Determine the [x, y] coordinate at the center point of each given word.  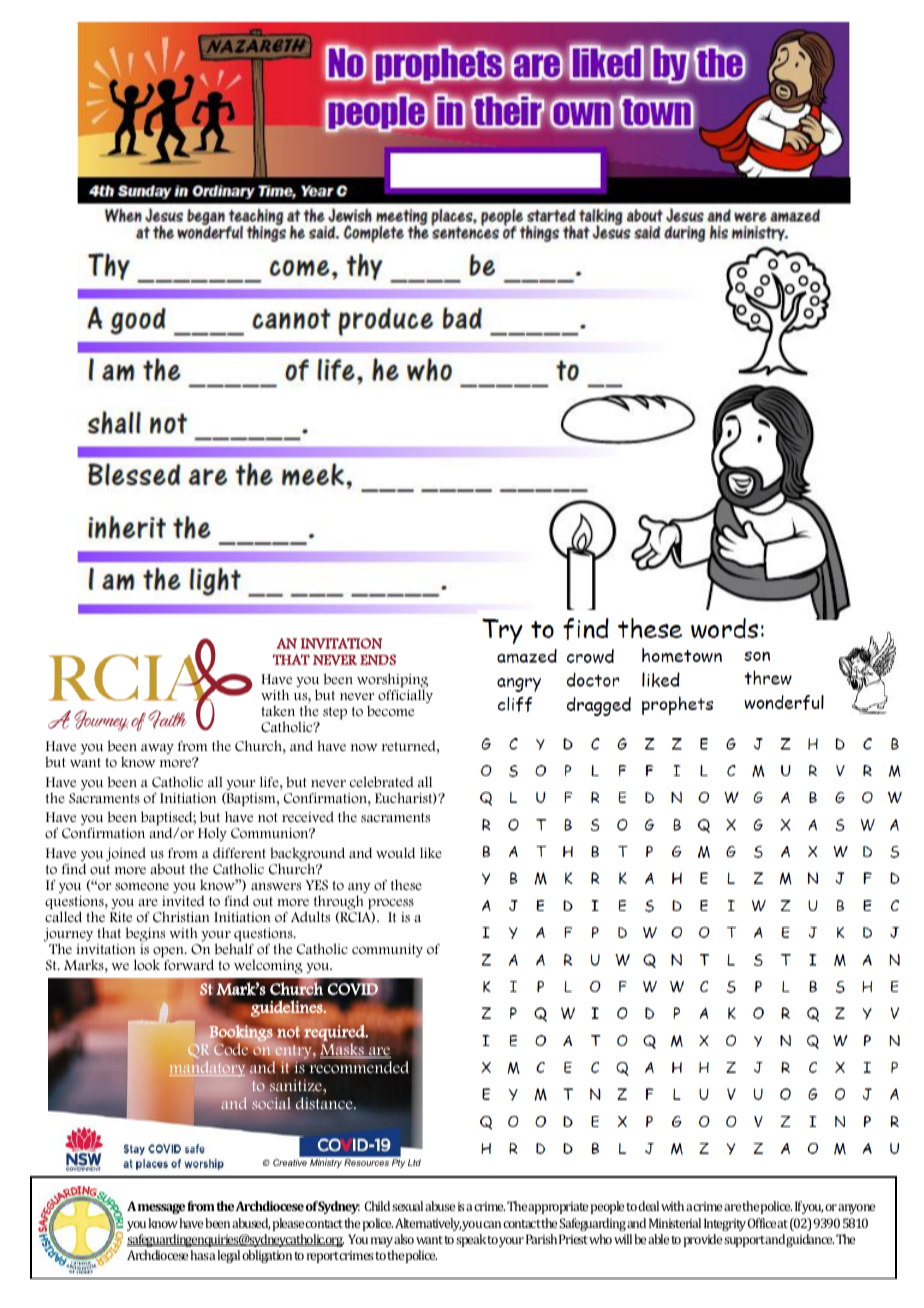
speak [472, 1240]
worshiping [392, 681]
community [387, 951]
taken [278, 710]
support [745, 1241]
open [169, 953]
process [391, 904]
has [200, 1255]
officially [405, 695]
